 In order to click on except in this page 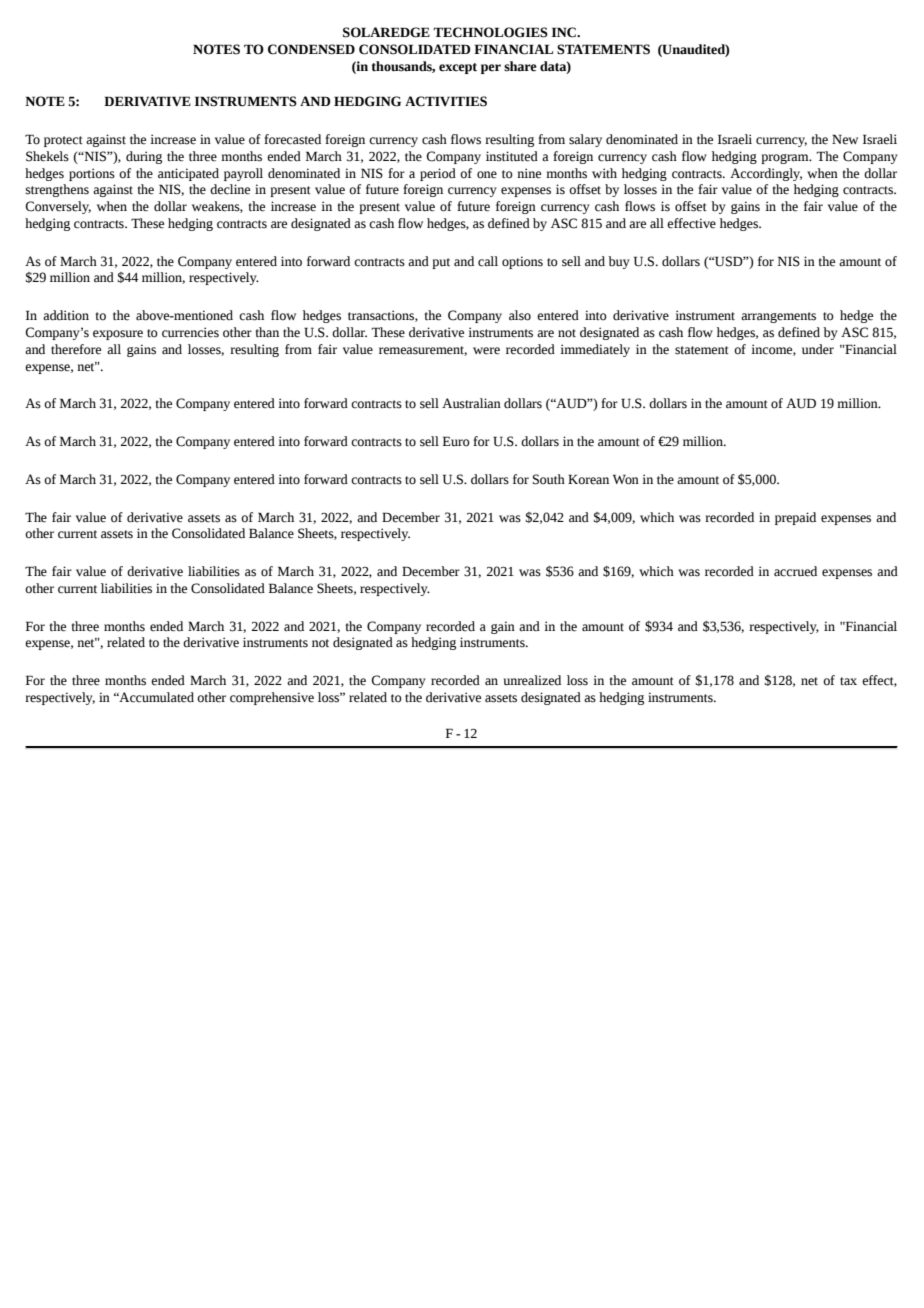, I will do `click(458, 68)`.
